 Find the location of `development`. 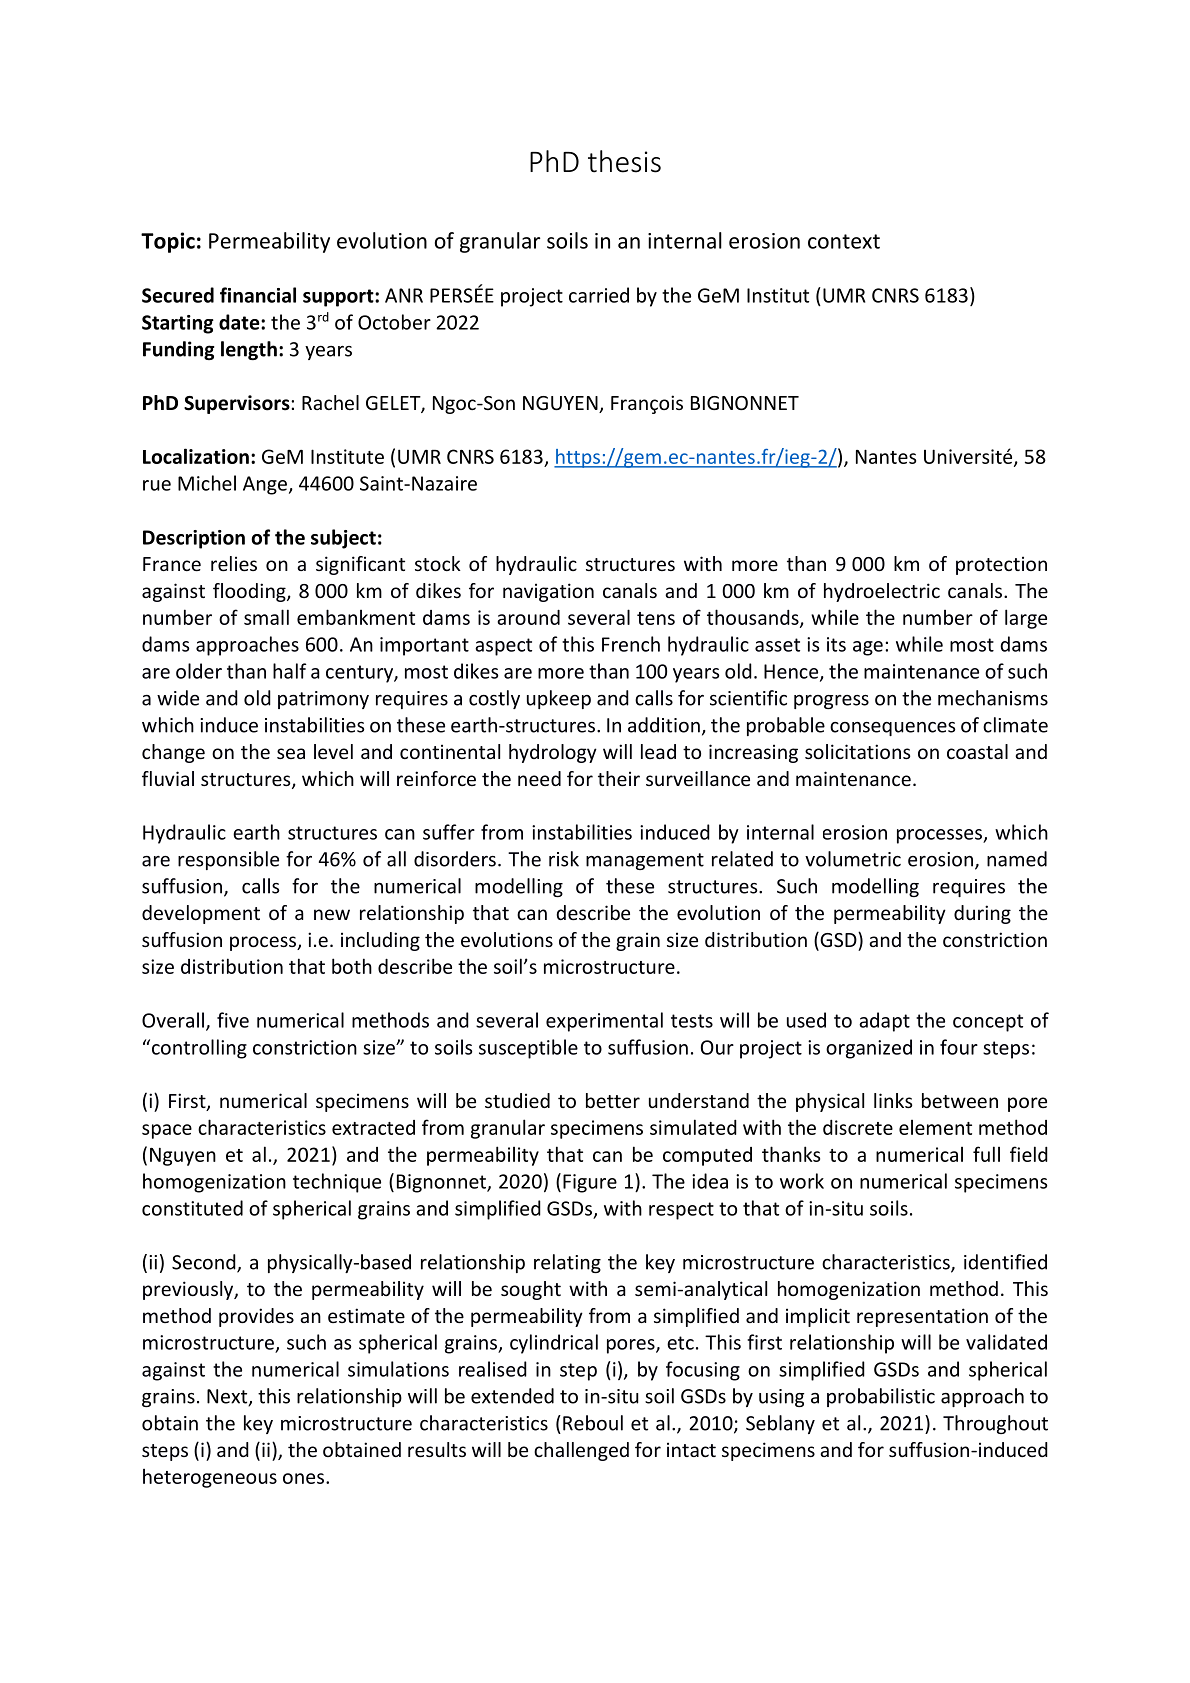

development is located at coordinates (201, 914).
